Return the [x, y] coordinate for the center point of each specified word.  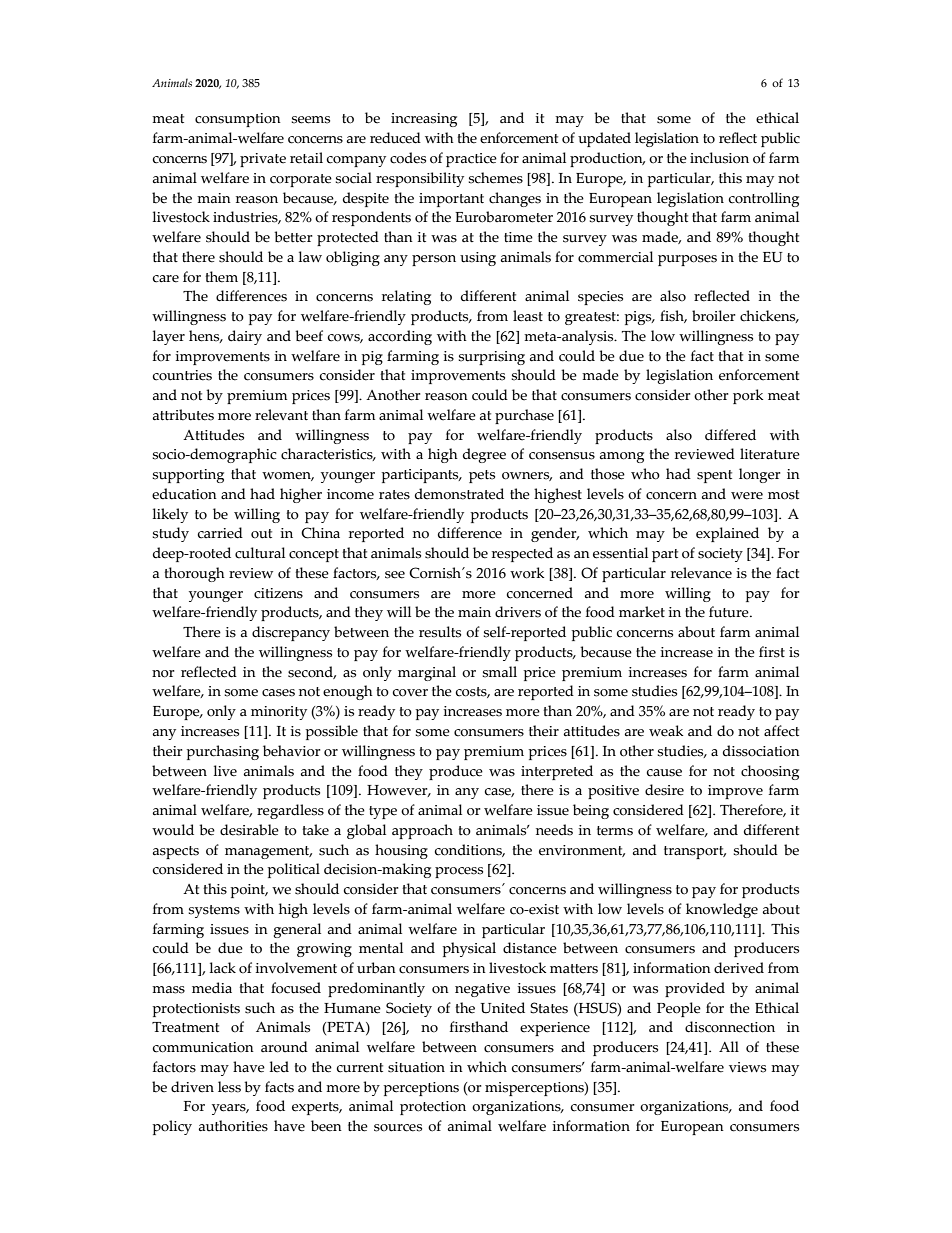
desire [664, 790]
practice [471, 160]
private [263, 160]
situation [416, 1067]
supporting [188, 476]
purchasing [222, 752]
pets [482, 476]
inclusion [719, 158]
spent [714, 476]
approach [422, 831]
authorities [233, 1126]
